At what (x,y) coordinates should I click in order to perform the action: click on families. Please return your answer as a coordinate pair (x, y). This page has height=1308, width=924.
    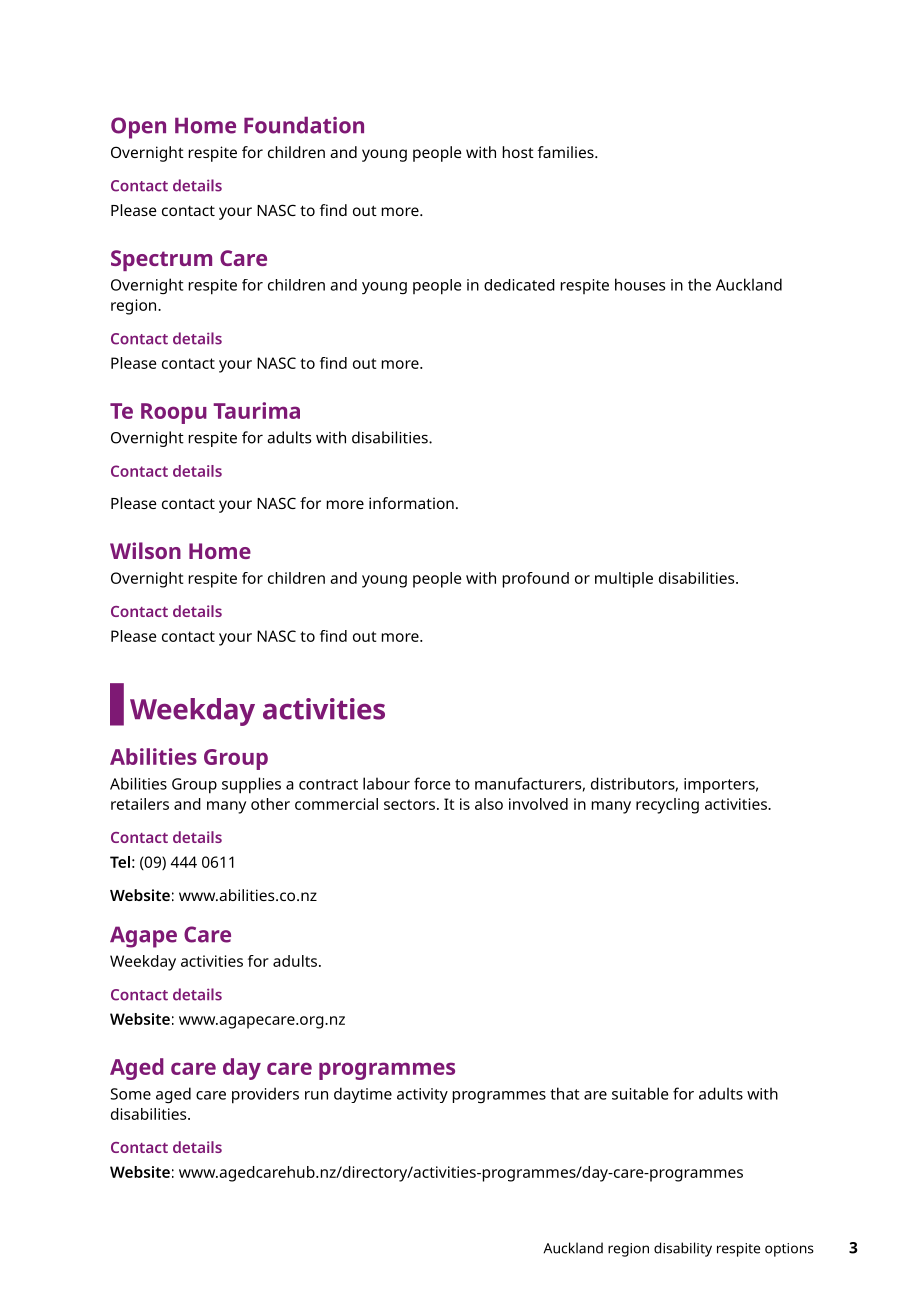
    Looking at the image, I should click on (567, 152).
